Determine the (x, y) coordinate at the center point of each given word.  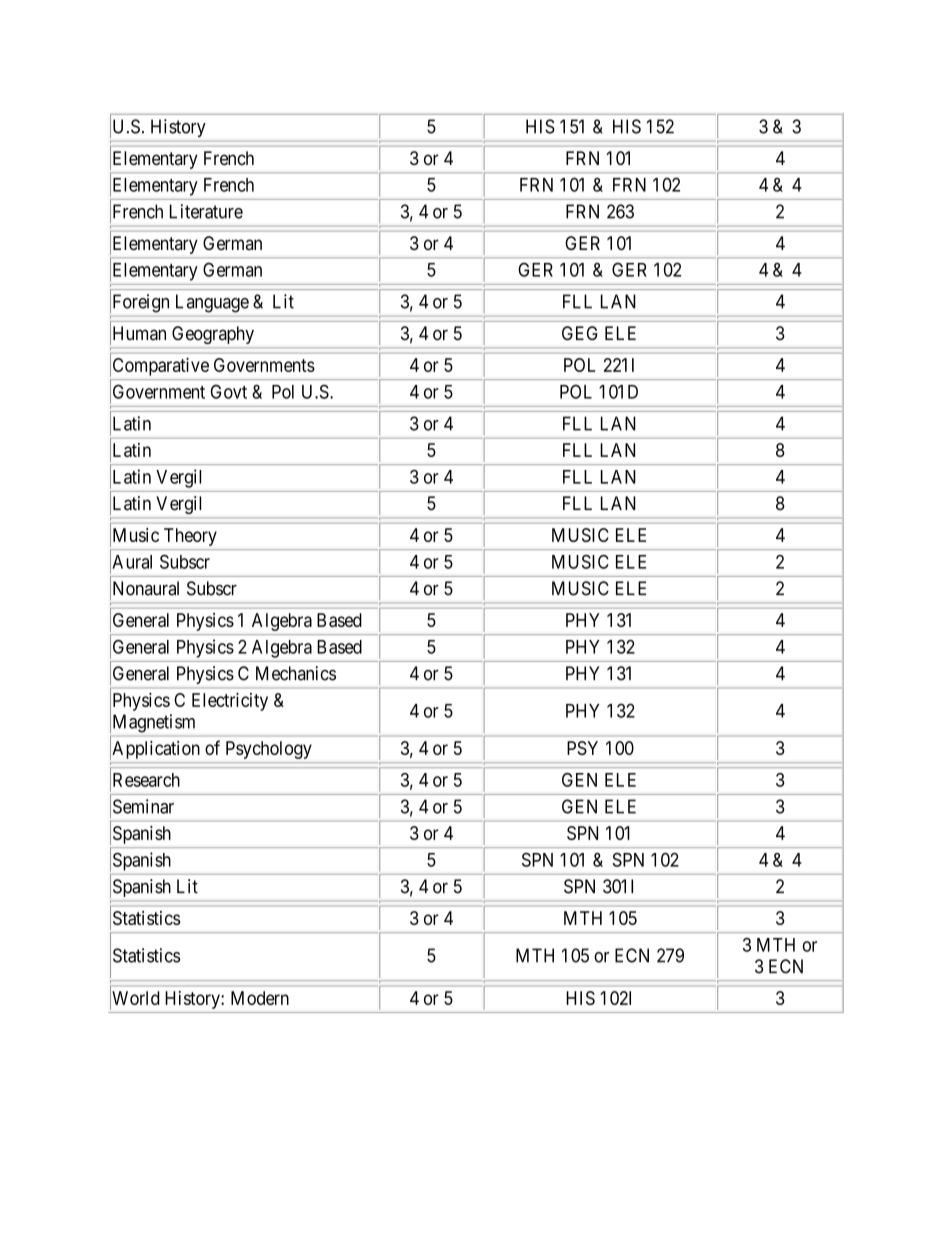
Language (212, 303)
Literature (206, 211)
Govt (229, 391)
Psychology (269, 750)
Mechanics (296, 673)
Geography (213, 335)
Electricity (230, 702)
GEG (580, 333)
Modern (260, 998)
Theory (190, 537)
